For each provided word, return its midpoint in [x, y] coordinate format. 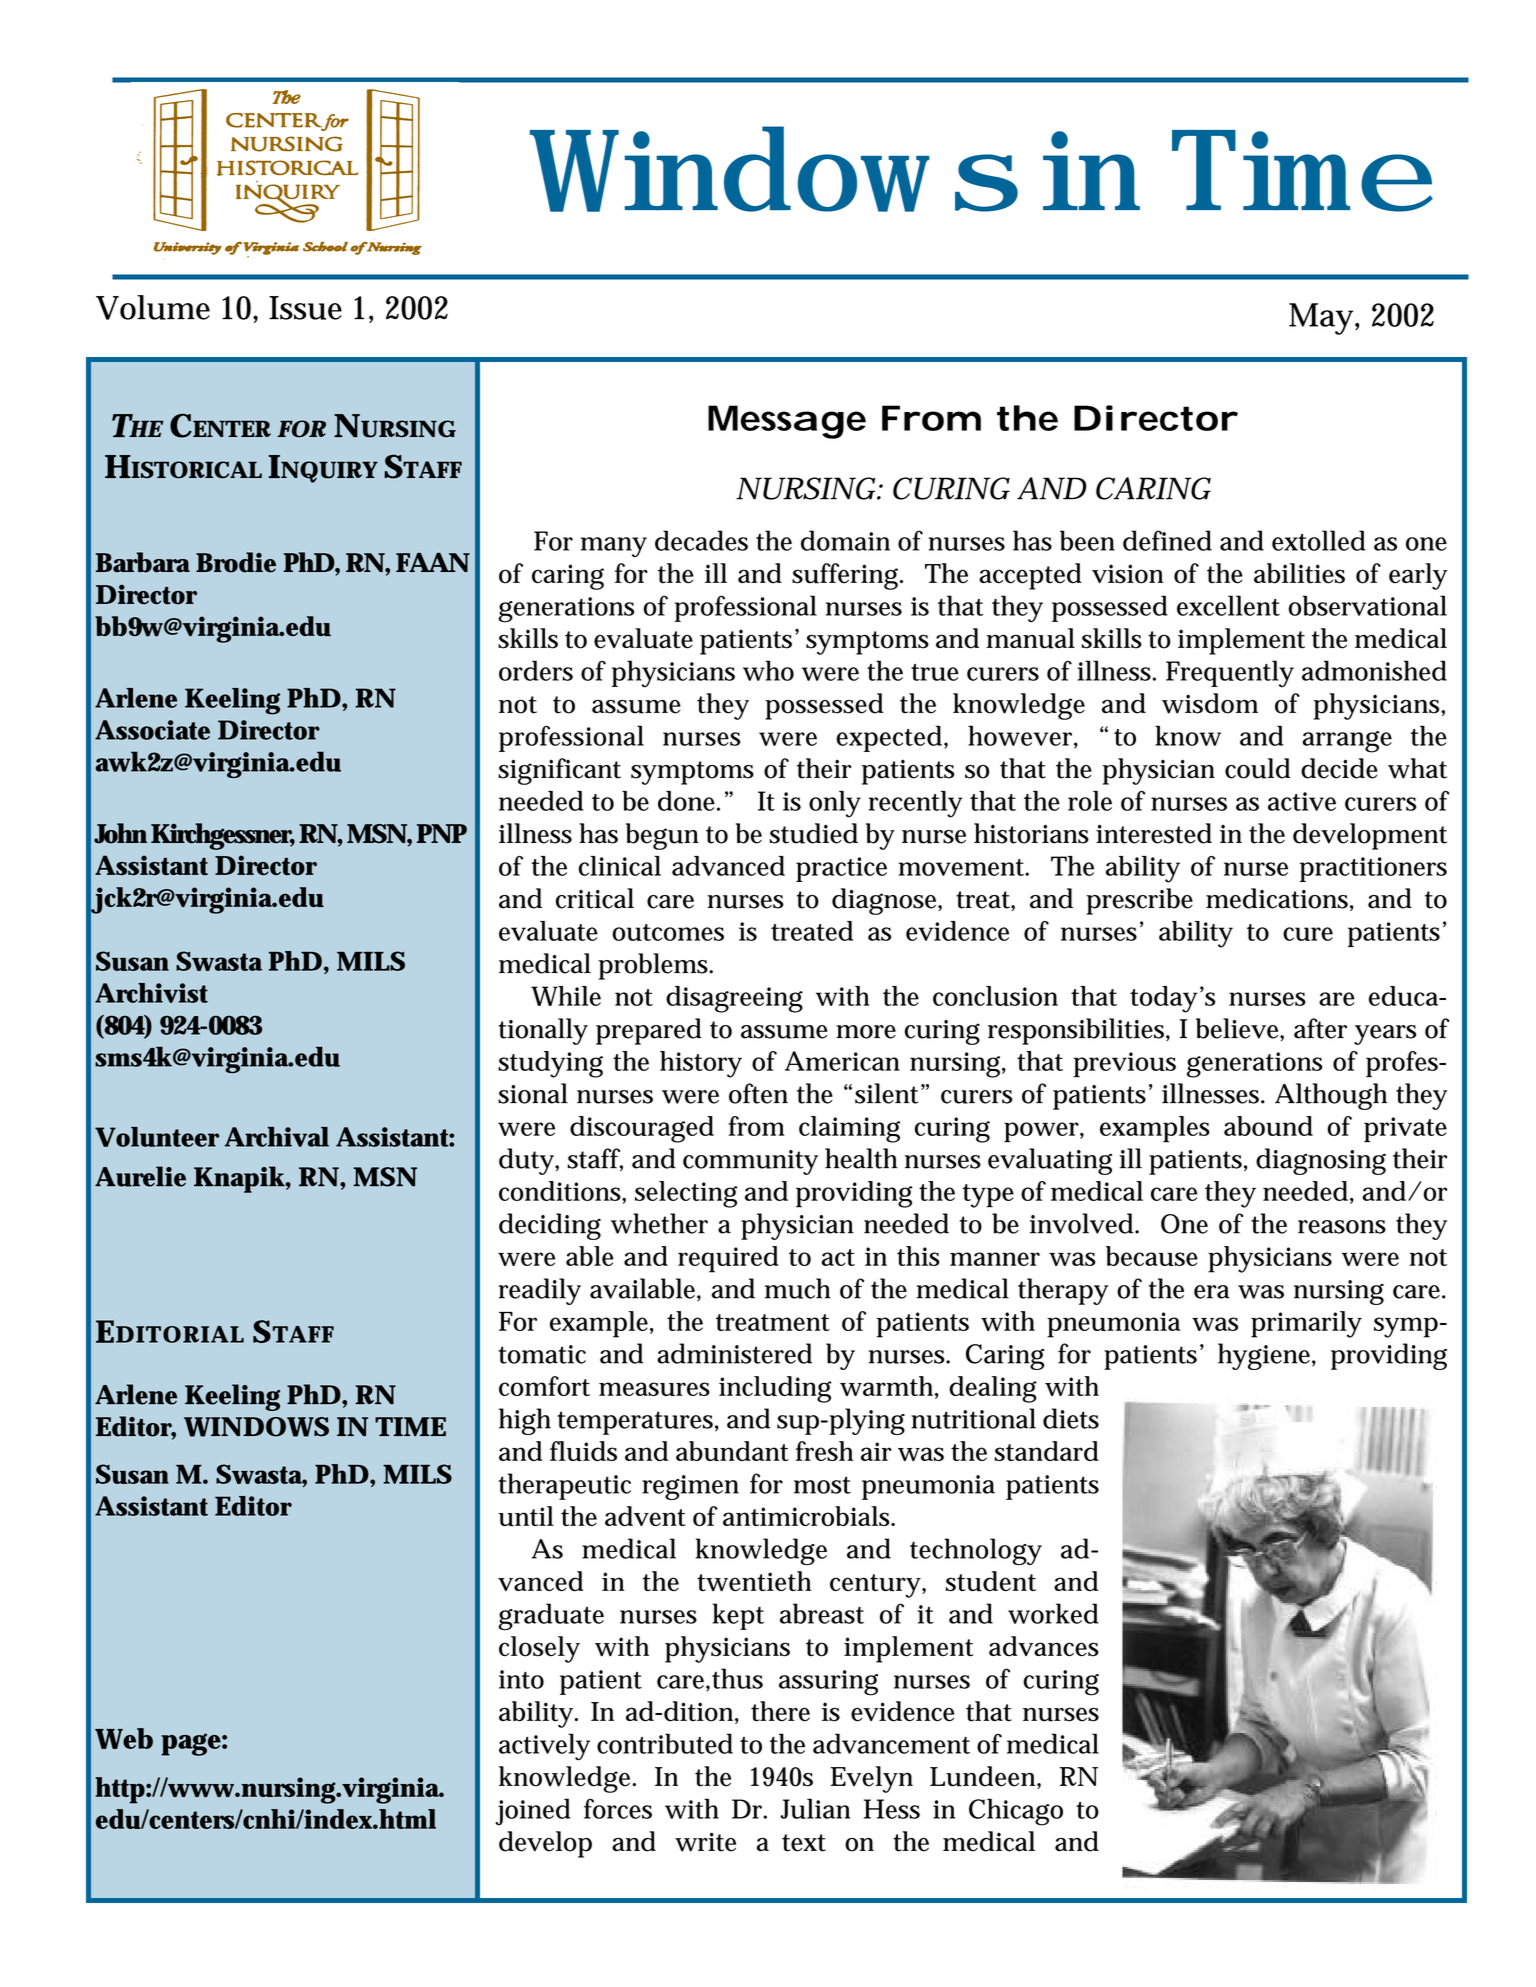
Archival [277, 1137]
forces [618, 1808]
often [758, 1093]
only [834, 804]
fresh [824, 1451]
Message [787, 422]
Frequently [1229, 674]
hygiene [1264, 1356]
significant [559, 771]
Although [1331, 1096]
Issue [305, 308]
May [1320, 319]
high [525, 1421]
